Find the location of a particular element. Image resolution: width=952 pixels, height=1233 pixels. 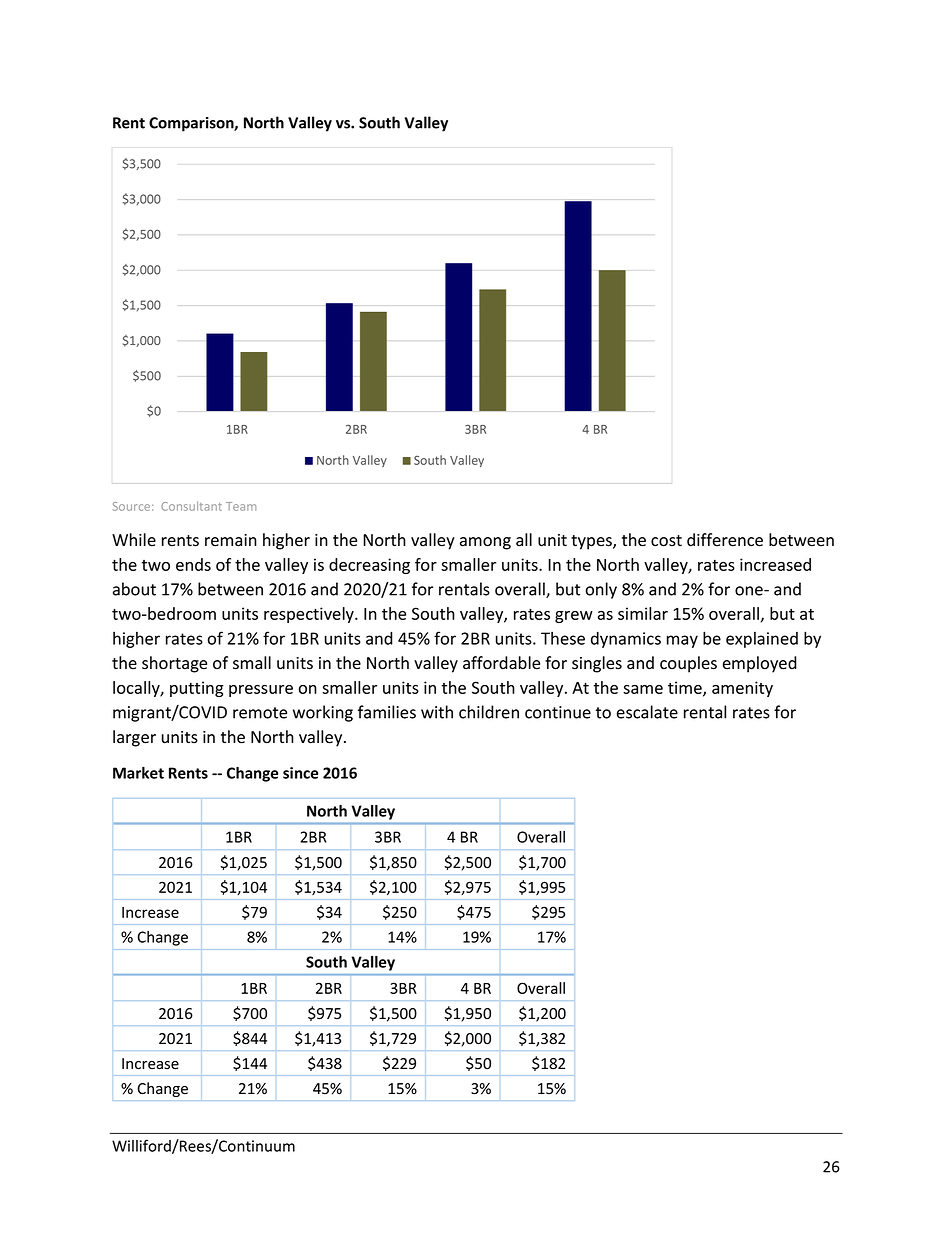

Consultant is located at coordinates (191, 506).
